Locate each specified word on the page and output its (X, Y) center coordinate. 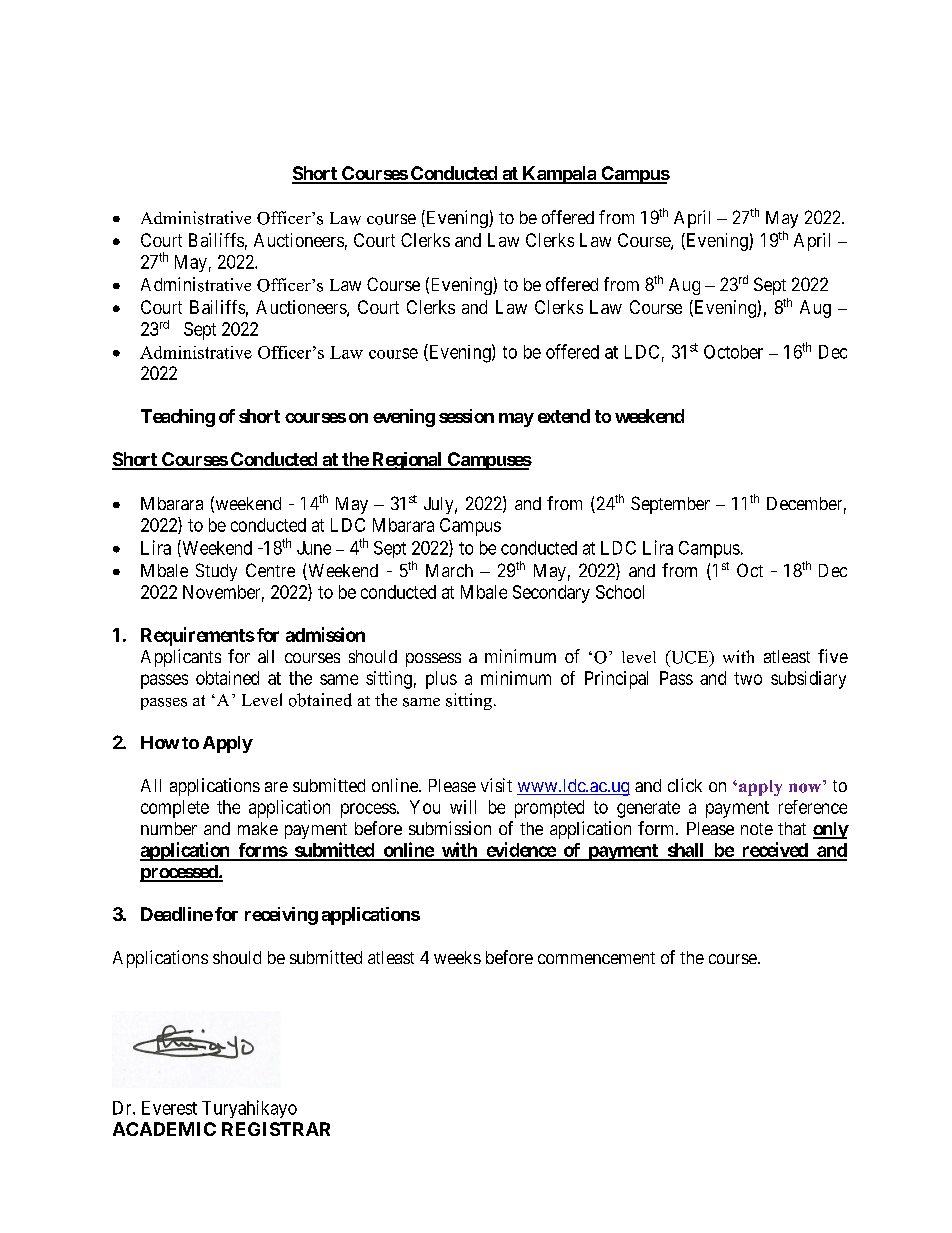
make (258, 828)
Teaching (178, 418)
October (733, 352)
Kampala (559, 175)
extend (564, 416)
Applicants (181, 658)
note (757, 829)
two (748, 678)
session (466, 416)
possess (433, 660)
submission (450, 828)
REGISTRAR (276, 1129)
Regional (407, 461)
